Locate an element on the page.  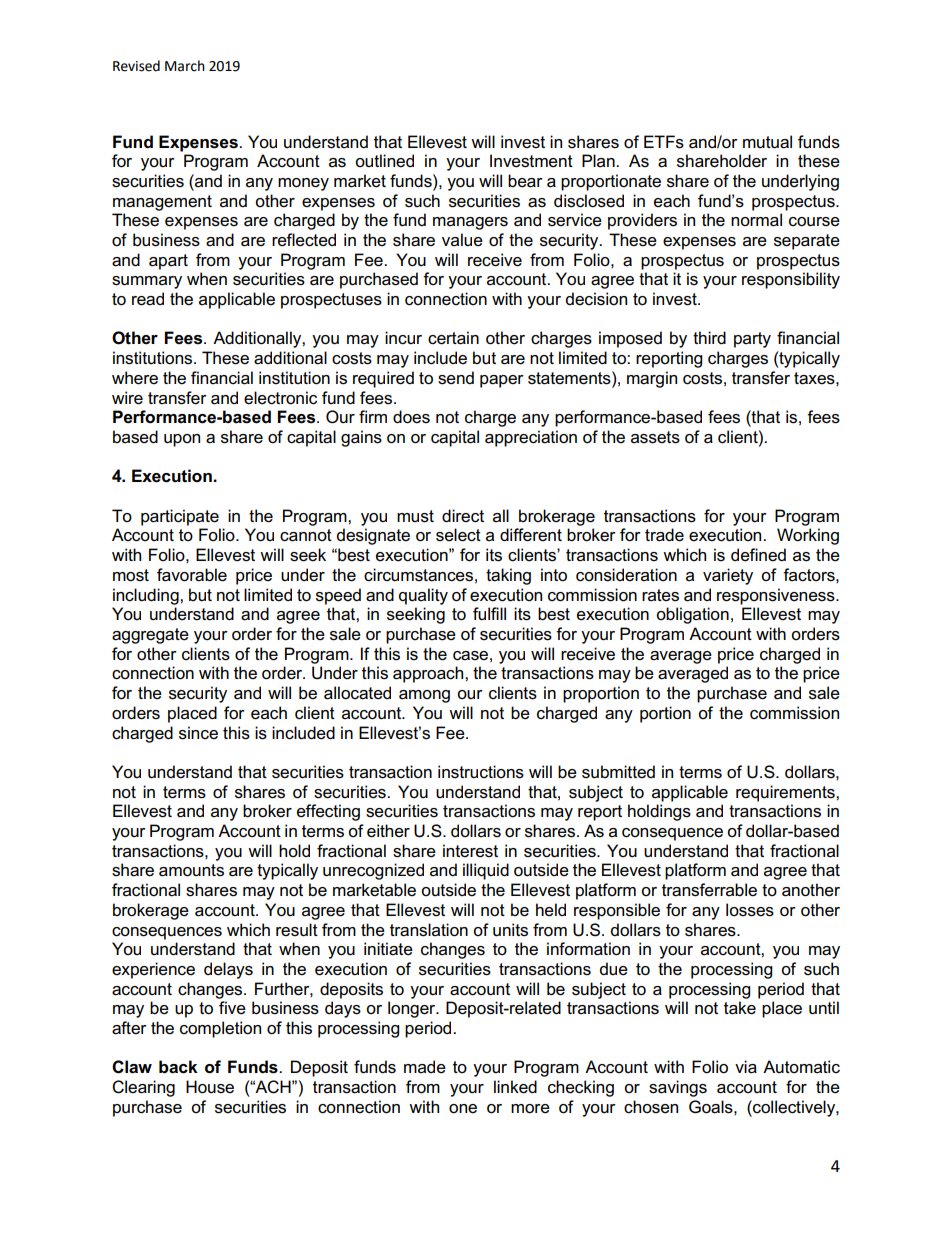
via is located at coordinates (746, 1067).
